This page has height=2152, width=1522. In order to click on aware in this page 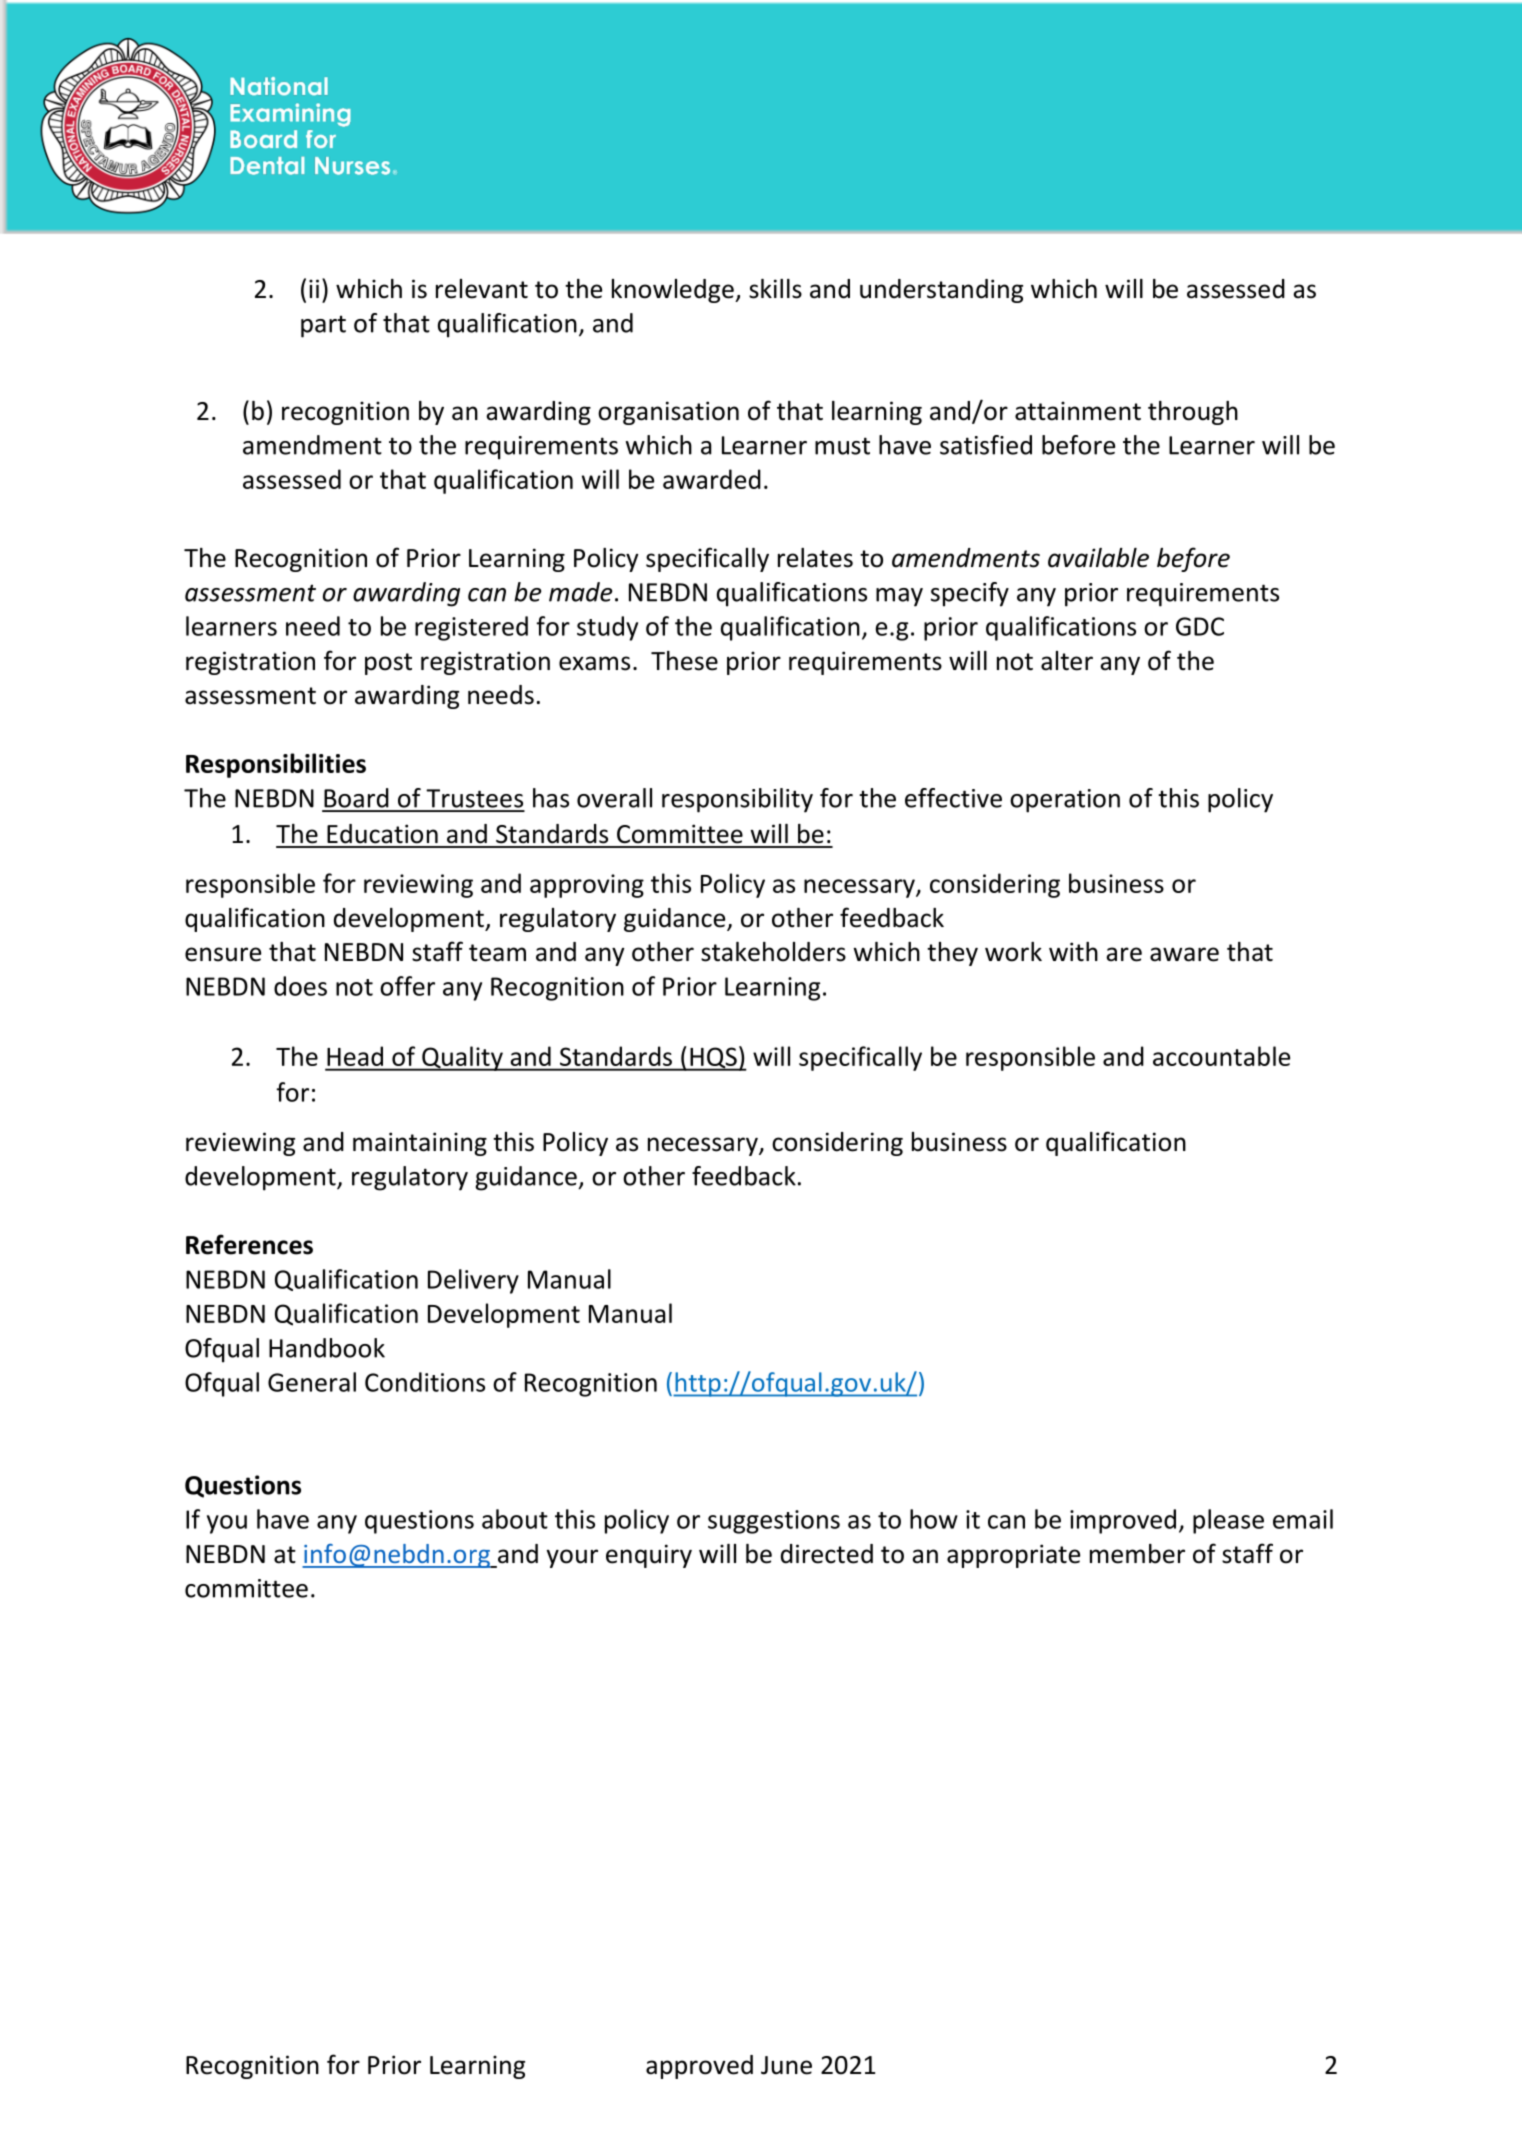, I will do `click(1184, 954)`.
